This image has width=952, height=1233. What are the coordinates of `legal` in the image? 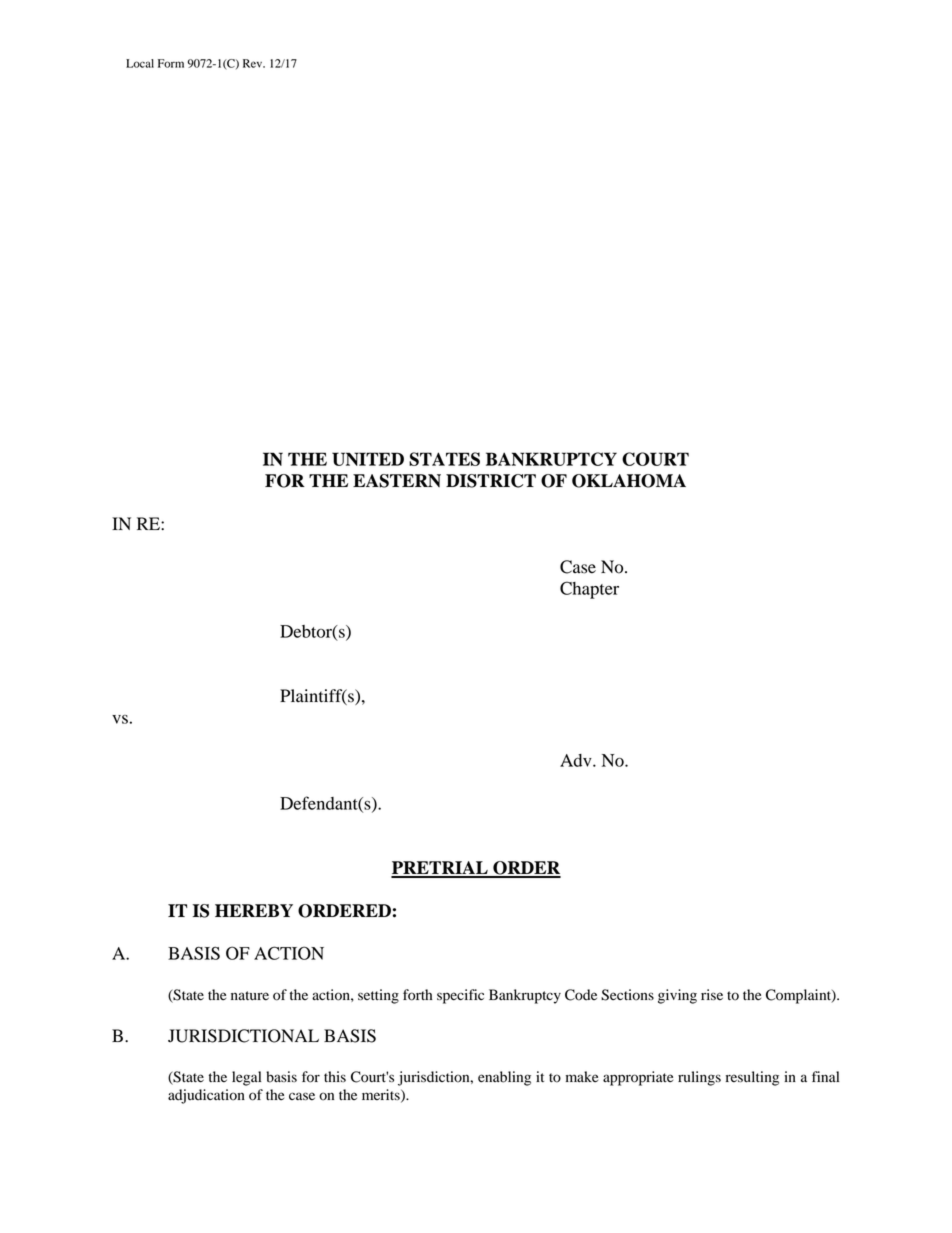 It's located at (246, 1078).
